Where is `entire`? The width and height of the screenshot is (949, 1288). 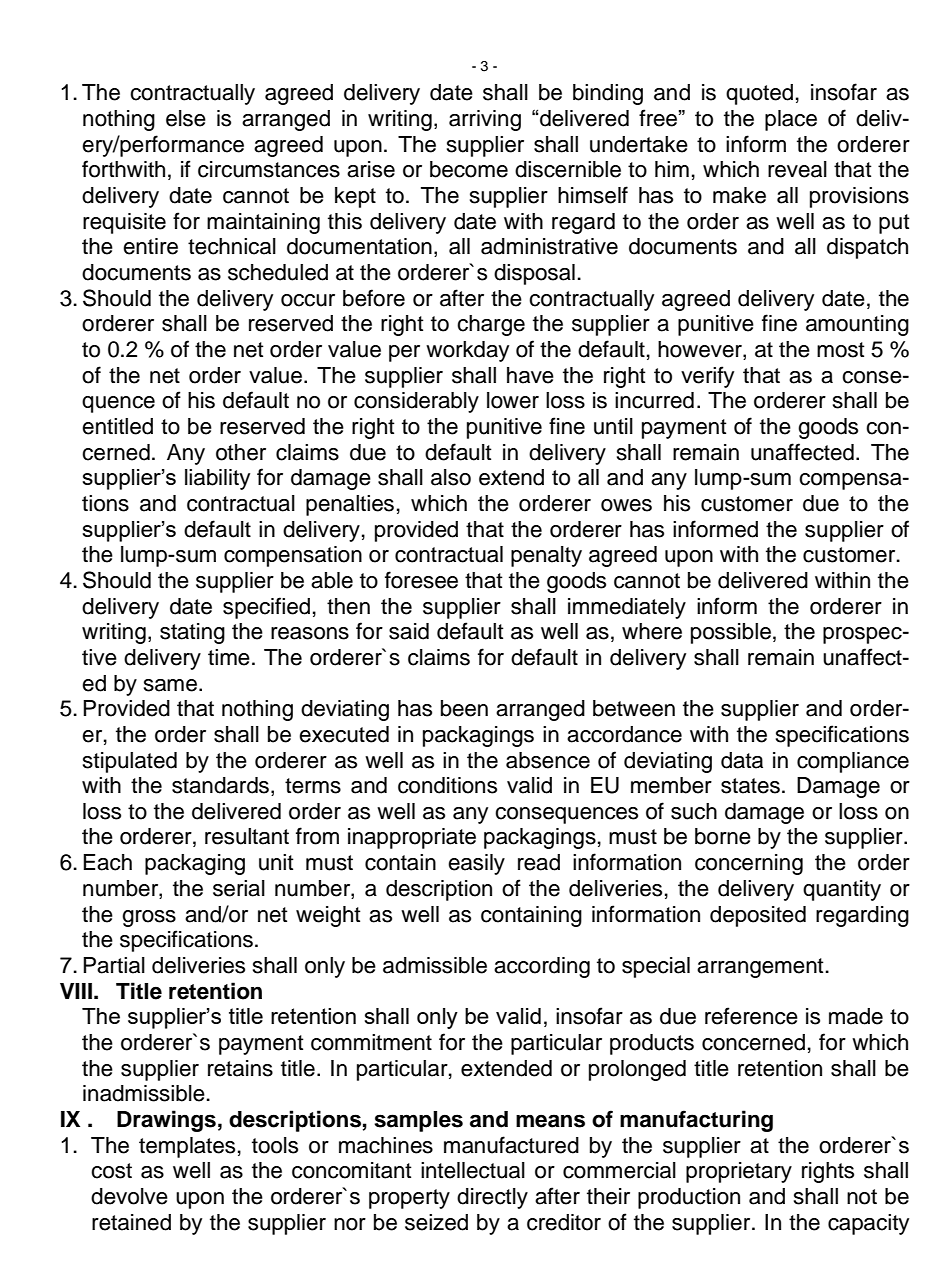
entire is located at coordinates (150, 246).
